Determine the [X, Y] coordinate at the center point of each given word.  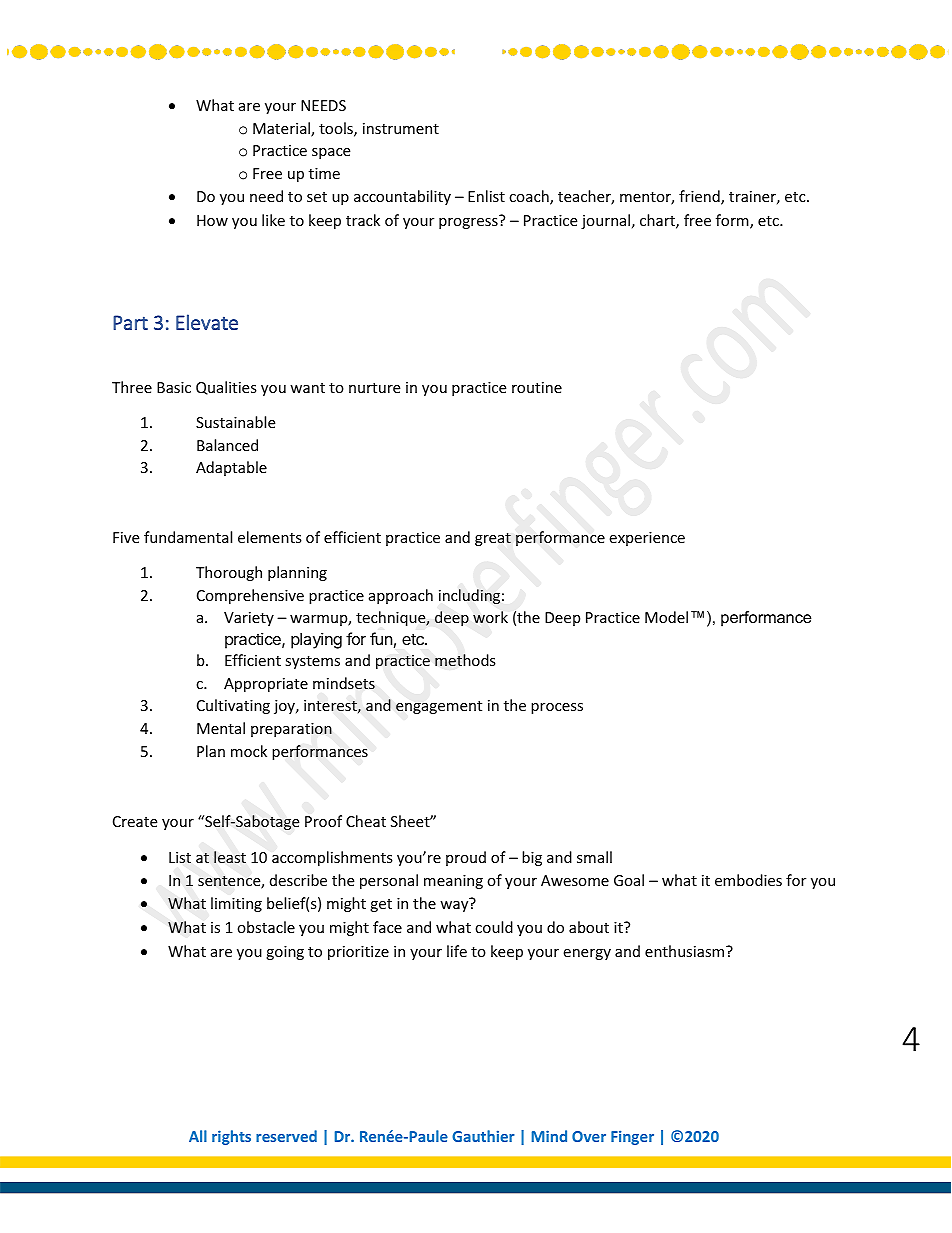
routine [537, 387]
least [230, 857]
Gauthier [483, 1136]
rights [231, 1137]
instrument [401, 128]
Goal [629, 880]
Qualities [226, 388]
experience [647, 539]
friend [700, 197]
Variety [249, 619]
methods [465, 660]
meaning [453, 882]
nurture [374, 388]
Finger [632, 1137]
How [212, 220]
